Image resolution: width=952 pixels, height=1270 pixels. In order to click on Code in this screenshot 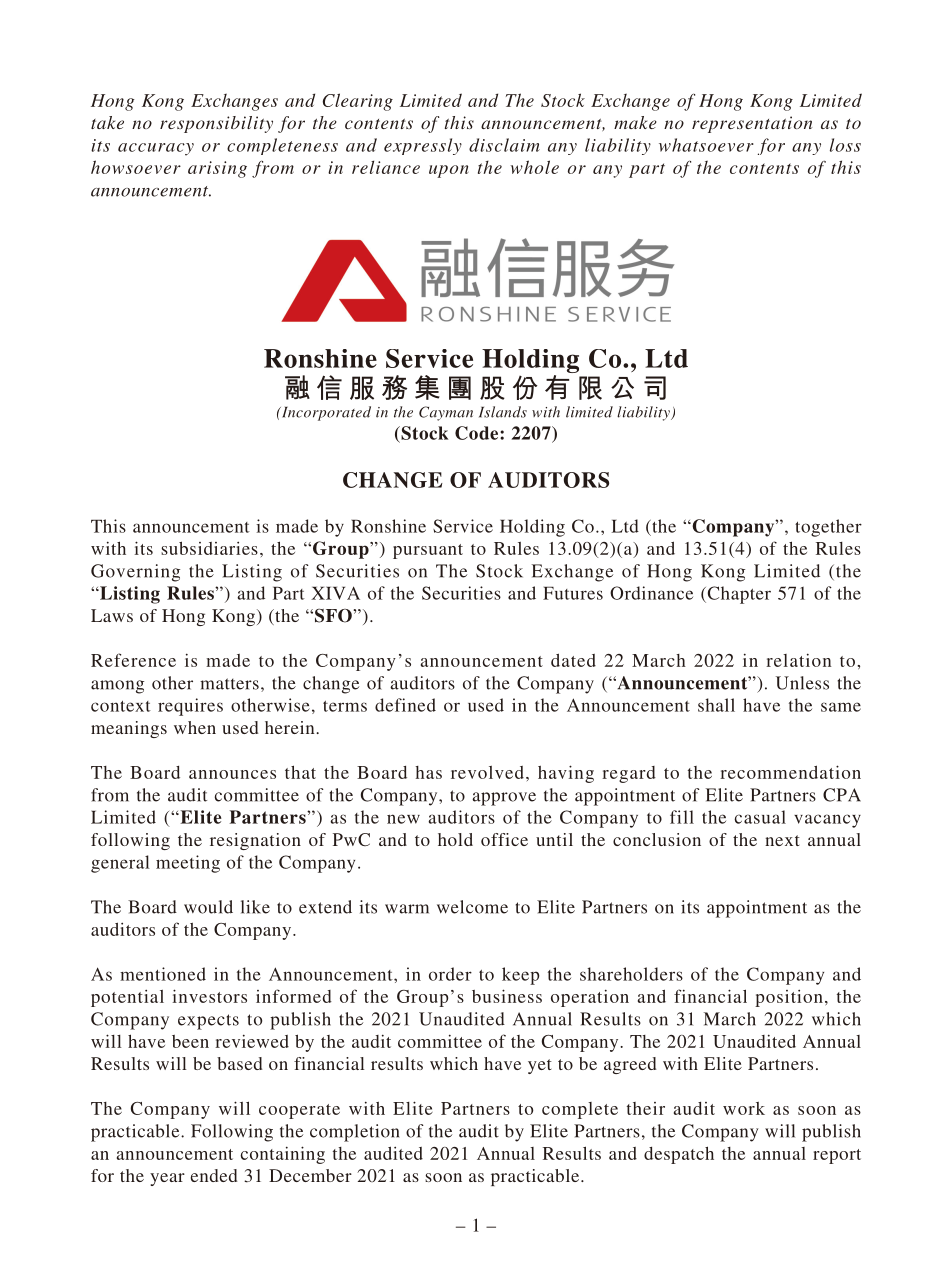, I will do `click(478, 433)`.
